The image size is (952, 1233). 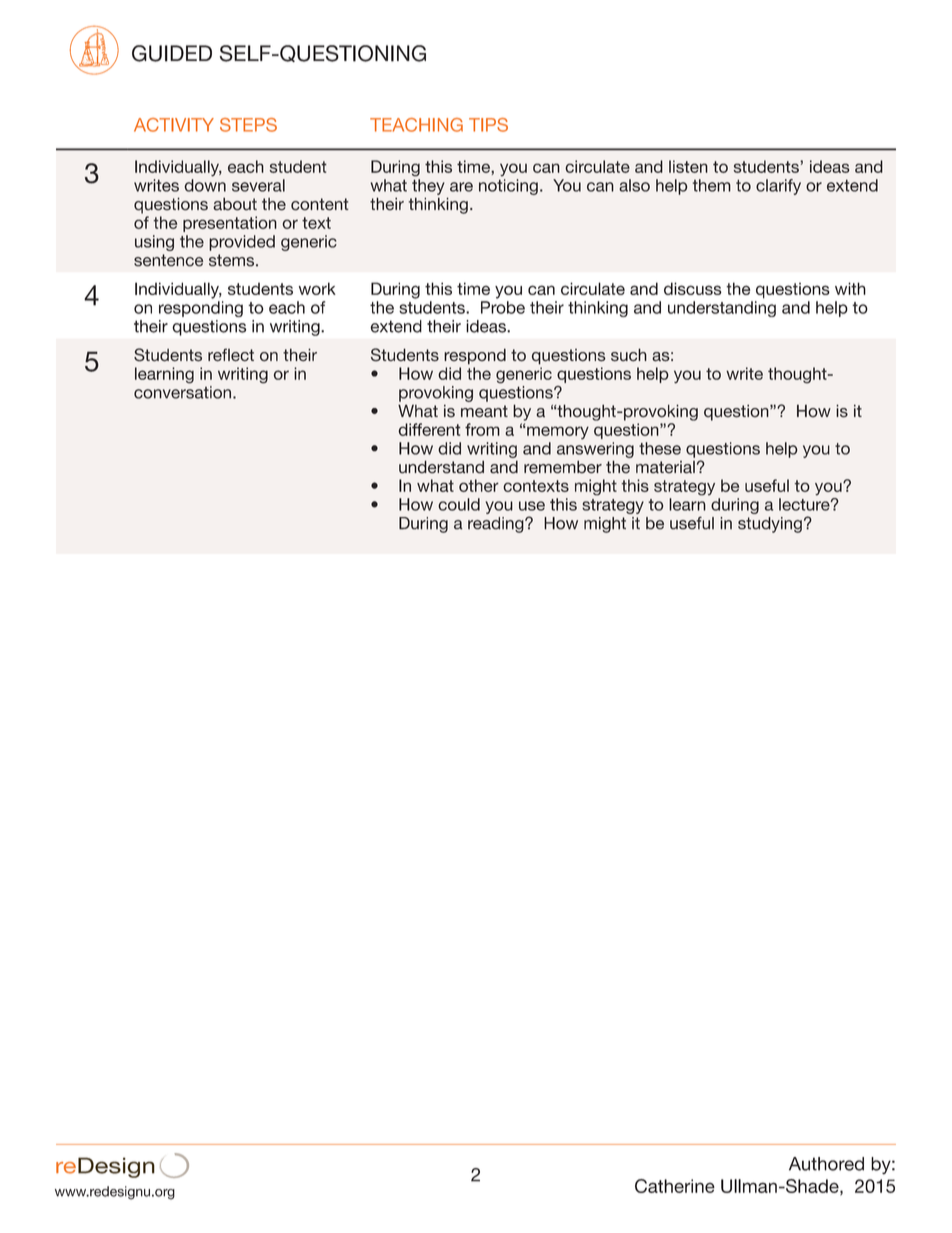 What do you see at coordinates (675, 1186) in the page?
I see `Catherine` at bounding box center [675, 1186].
